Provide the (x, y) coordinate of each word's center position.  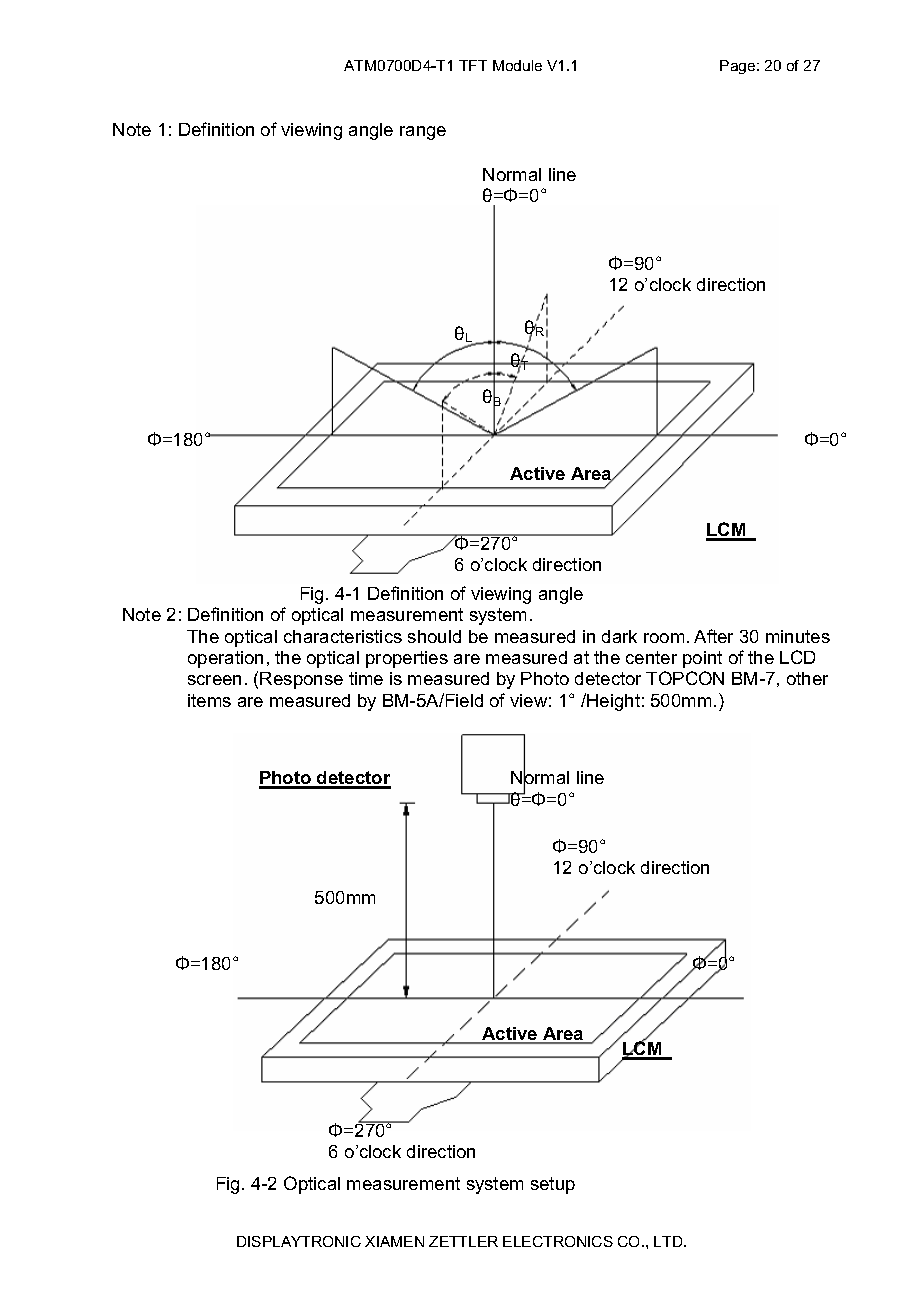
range (423, 133)
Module (517, 65)
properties (407, 659)
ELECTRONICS (558, 1241)
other (807, 678)
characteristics (343, 636)
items (209, 700)
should (434, 636)
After (713, 636)
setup (553, 1185)
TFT (473, 65)
